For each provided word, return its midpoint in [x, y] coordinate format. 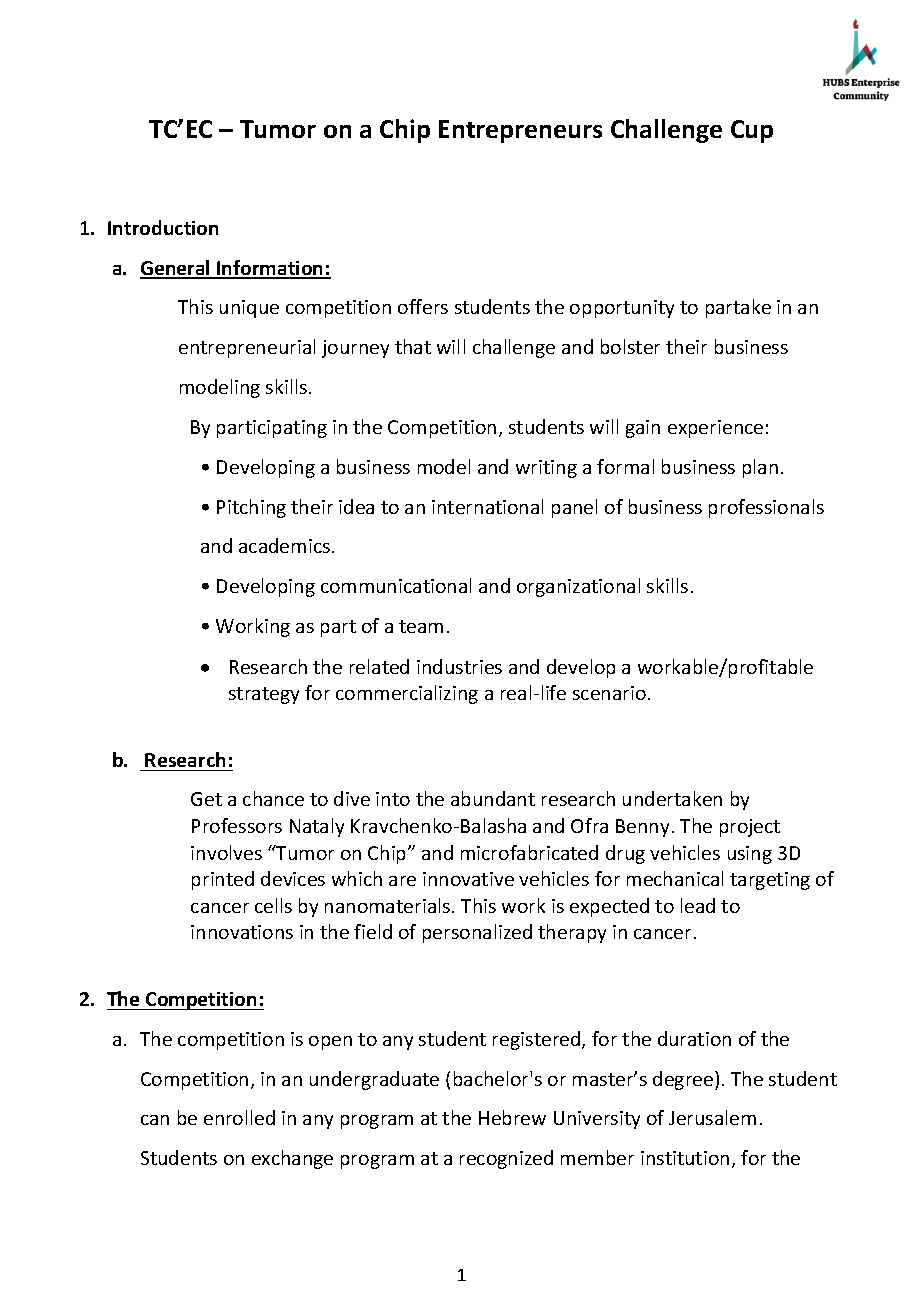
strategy [264, 695]
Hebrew [512, 1117]
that [413, 346]
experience [715, 429]
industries [459, 666]
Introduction [163, 227]
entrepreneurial [247, 348]
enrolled [239, 1117]
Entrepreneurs [520, 131]
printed [223, 880]
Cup [752, 131]
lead [698, 905]
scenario [609, 693]
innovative [468, 879]
